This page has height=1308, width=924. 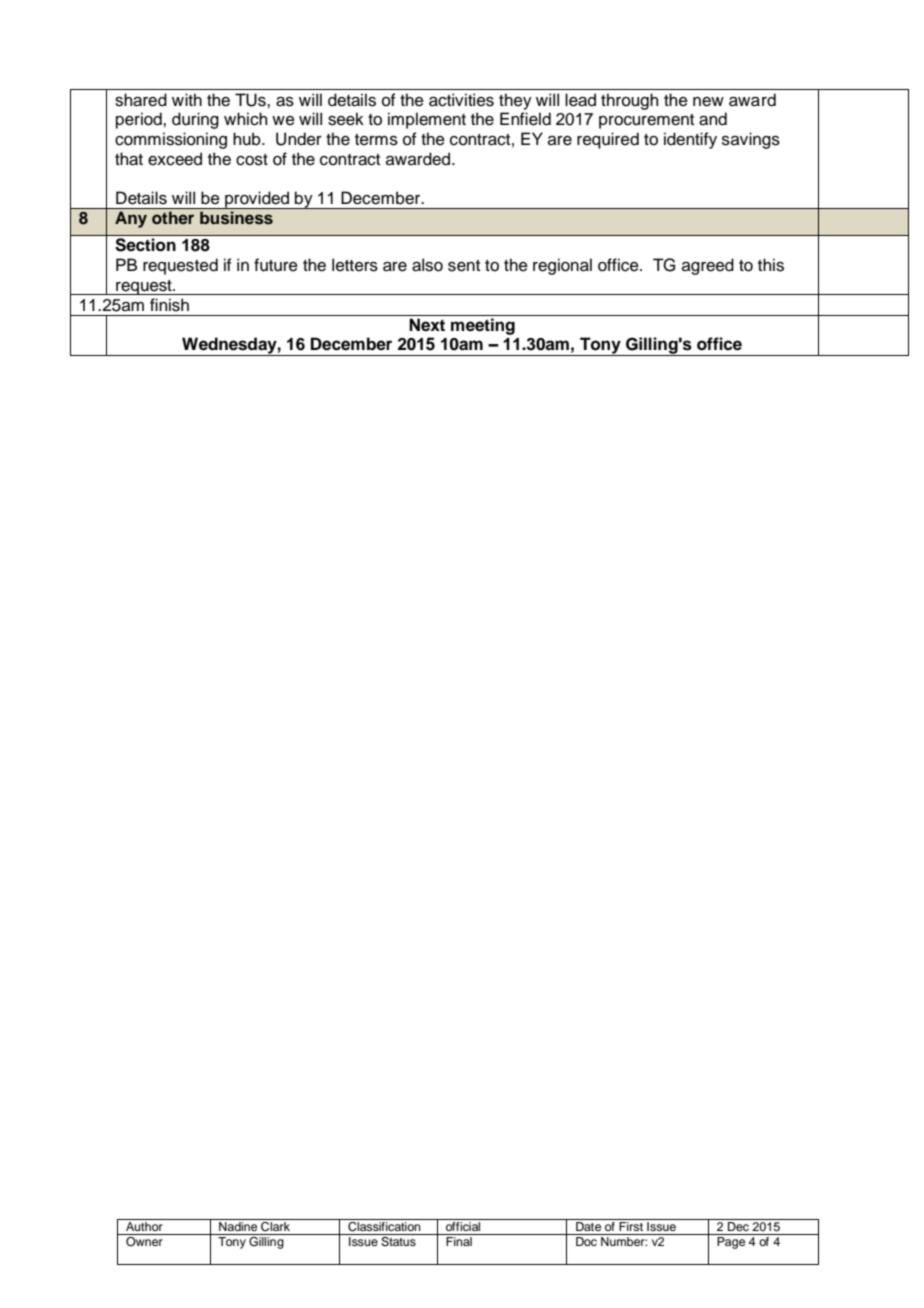 What do you see at coordinates (169, 305) in the page?
I see `finish` at bounding box center [169, 305].
